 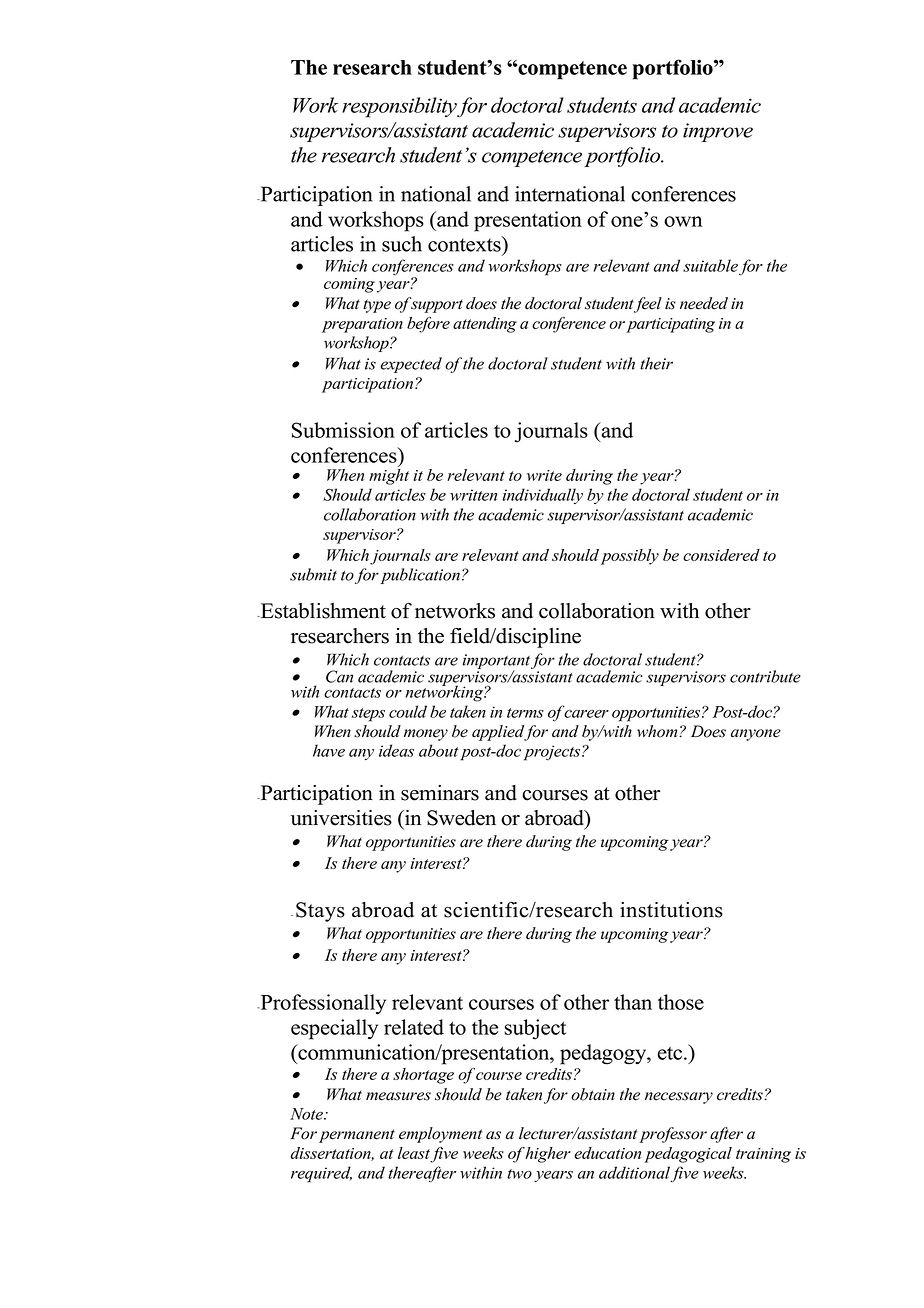 I want to click on contexts, so click(x=465, y=244).
